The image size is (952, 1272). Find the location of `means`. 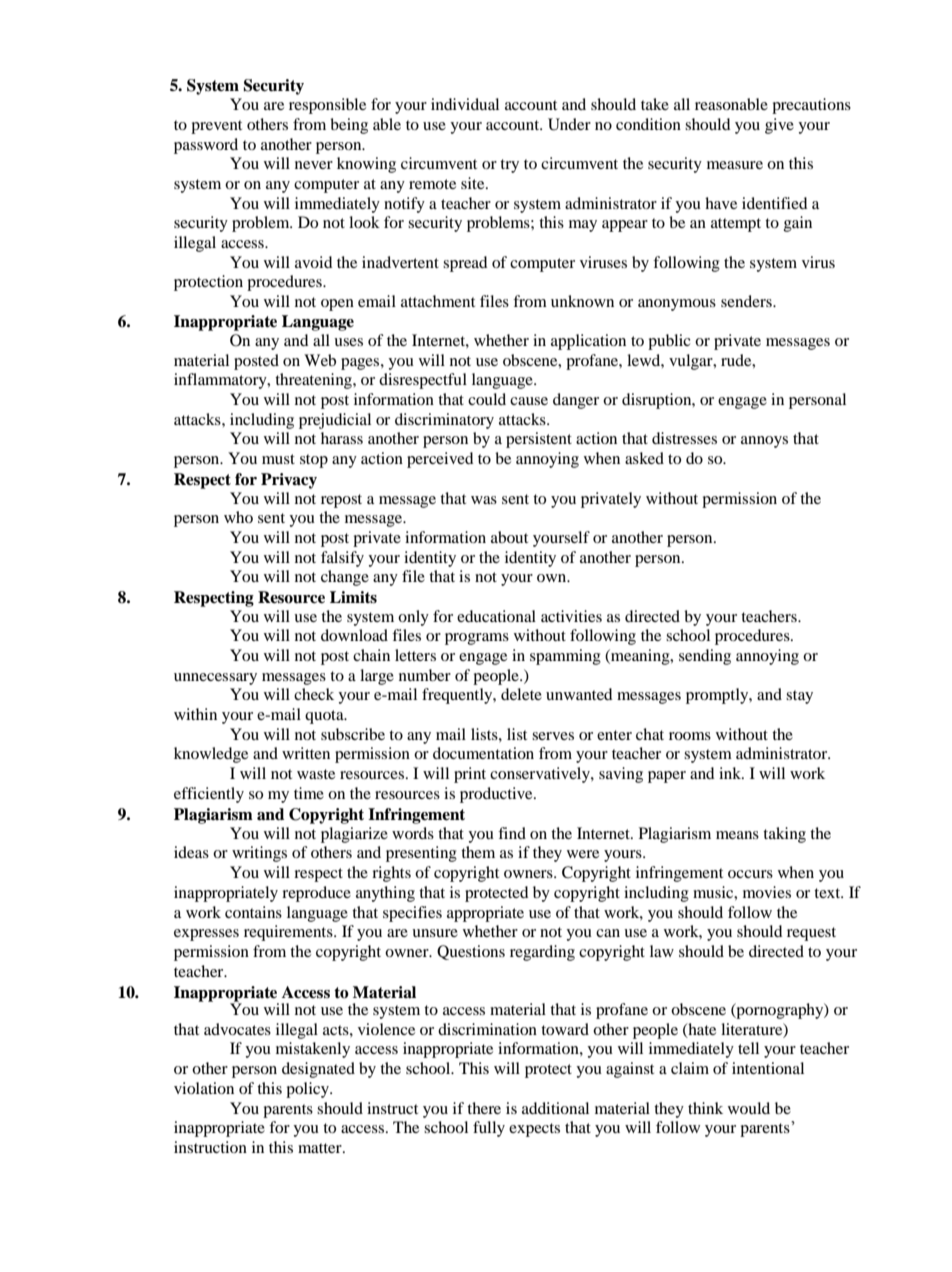

means is located at coordinates (737, 835).
